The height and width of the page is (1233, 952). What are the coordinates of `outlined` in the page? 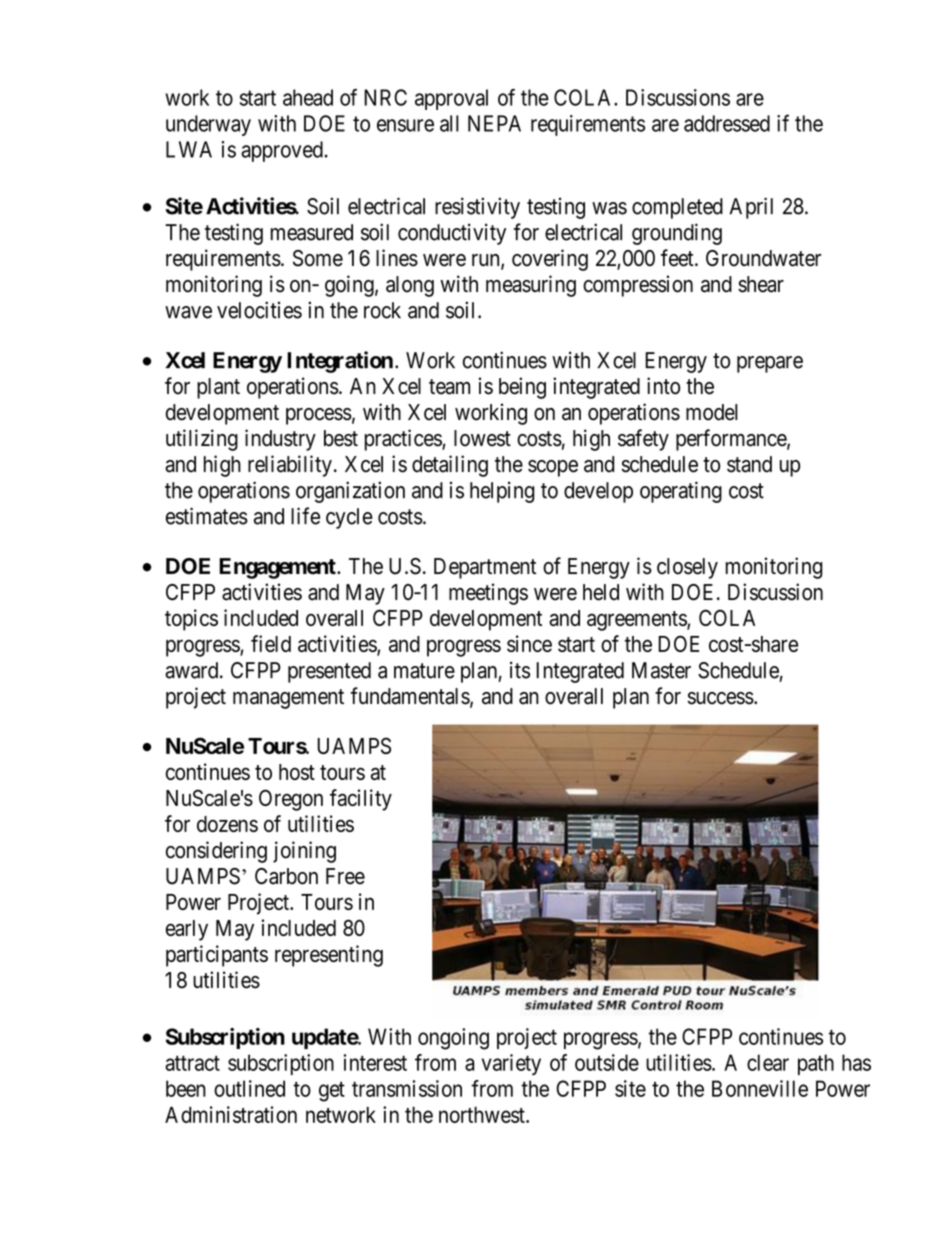 It's located at (249, 1088).
